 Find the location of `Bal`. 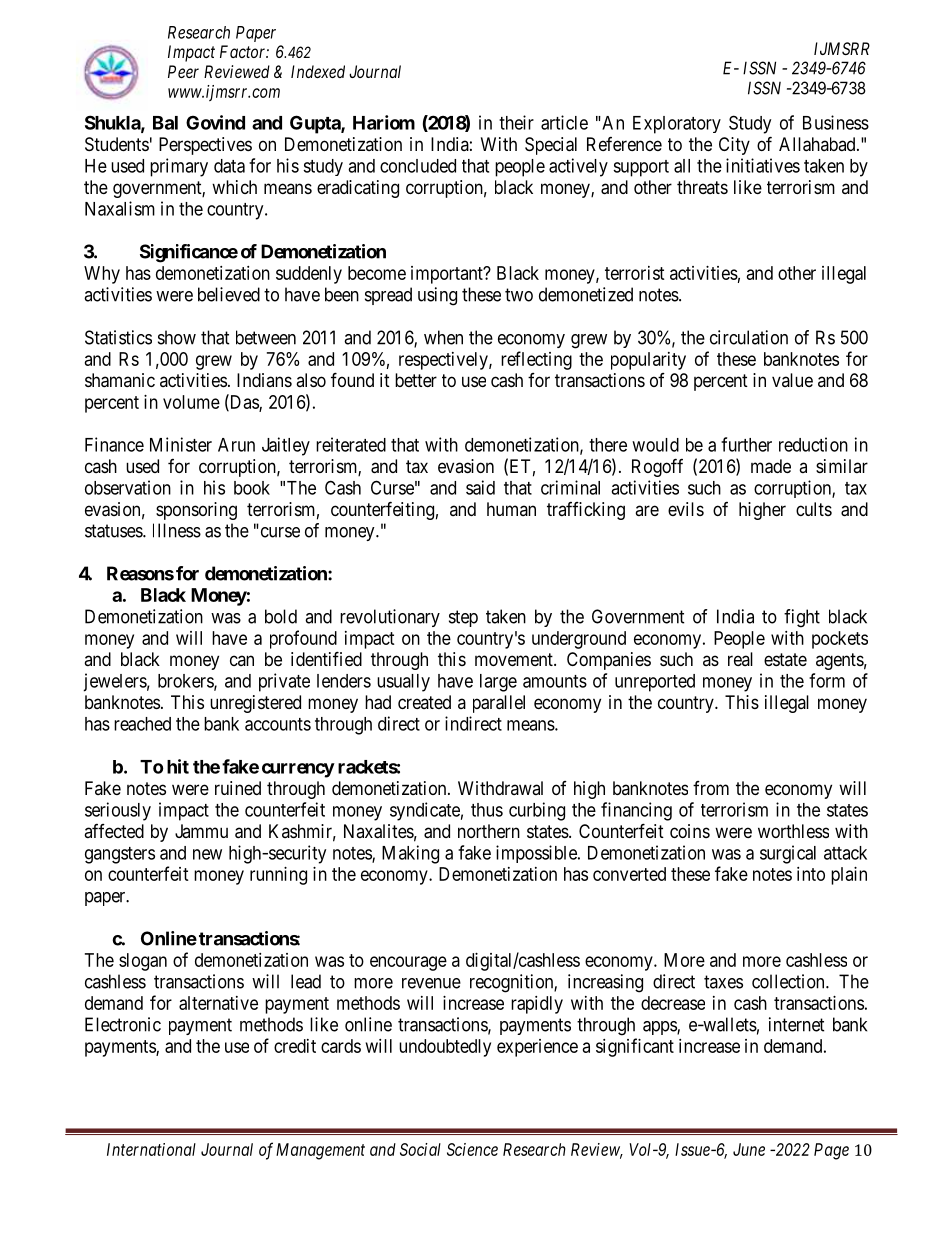

Bal is located at coordinates (165, 123).
